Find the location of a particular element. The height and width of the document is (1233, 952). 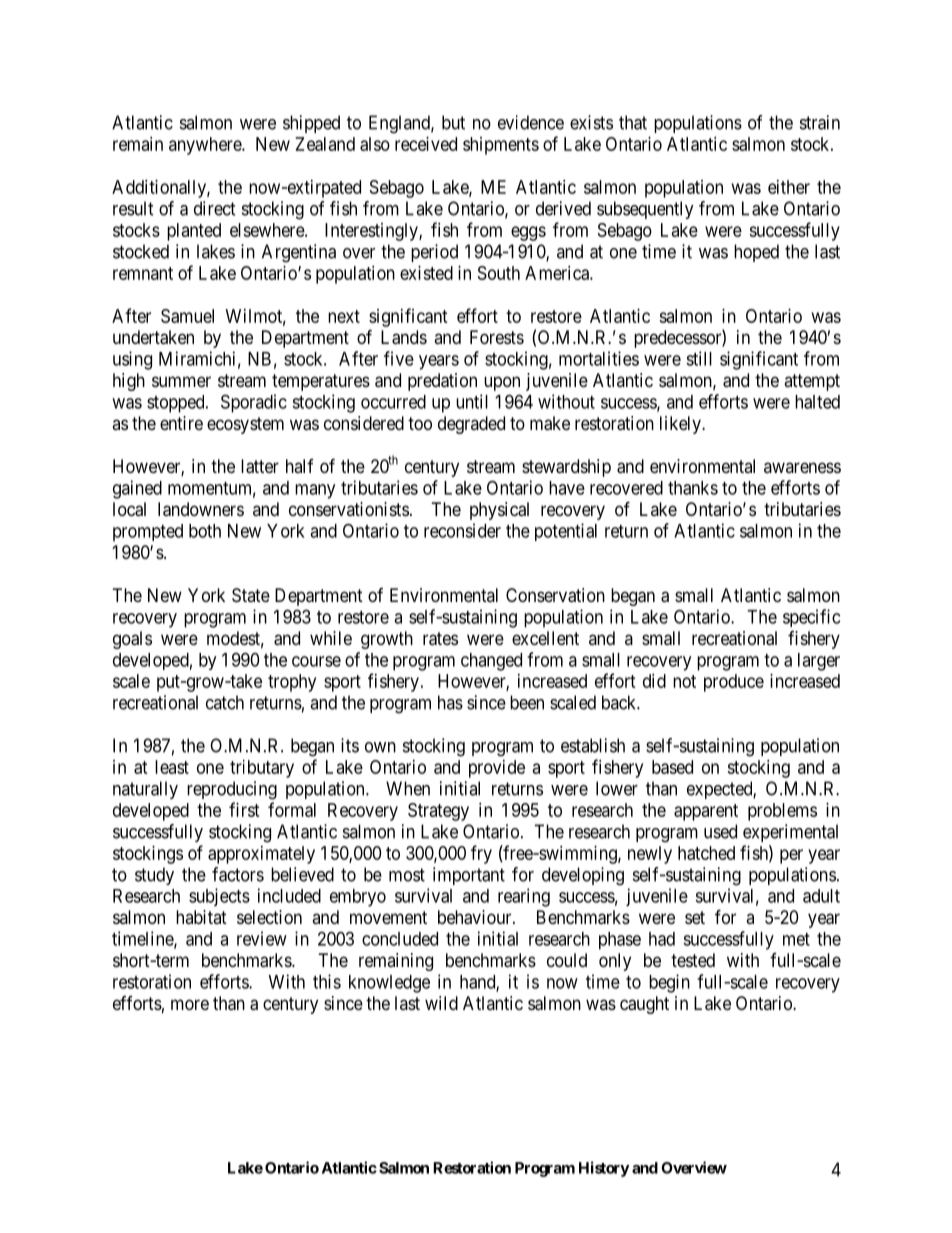

subjects is located at coordinates (219, 897).
